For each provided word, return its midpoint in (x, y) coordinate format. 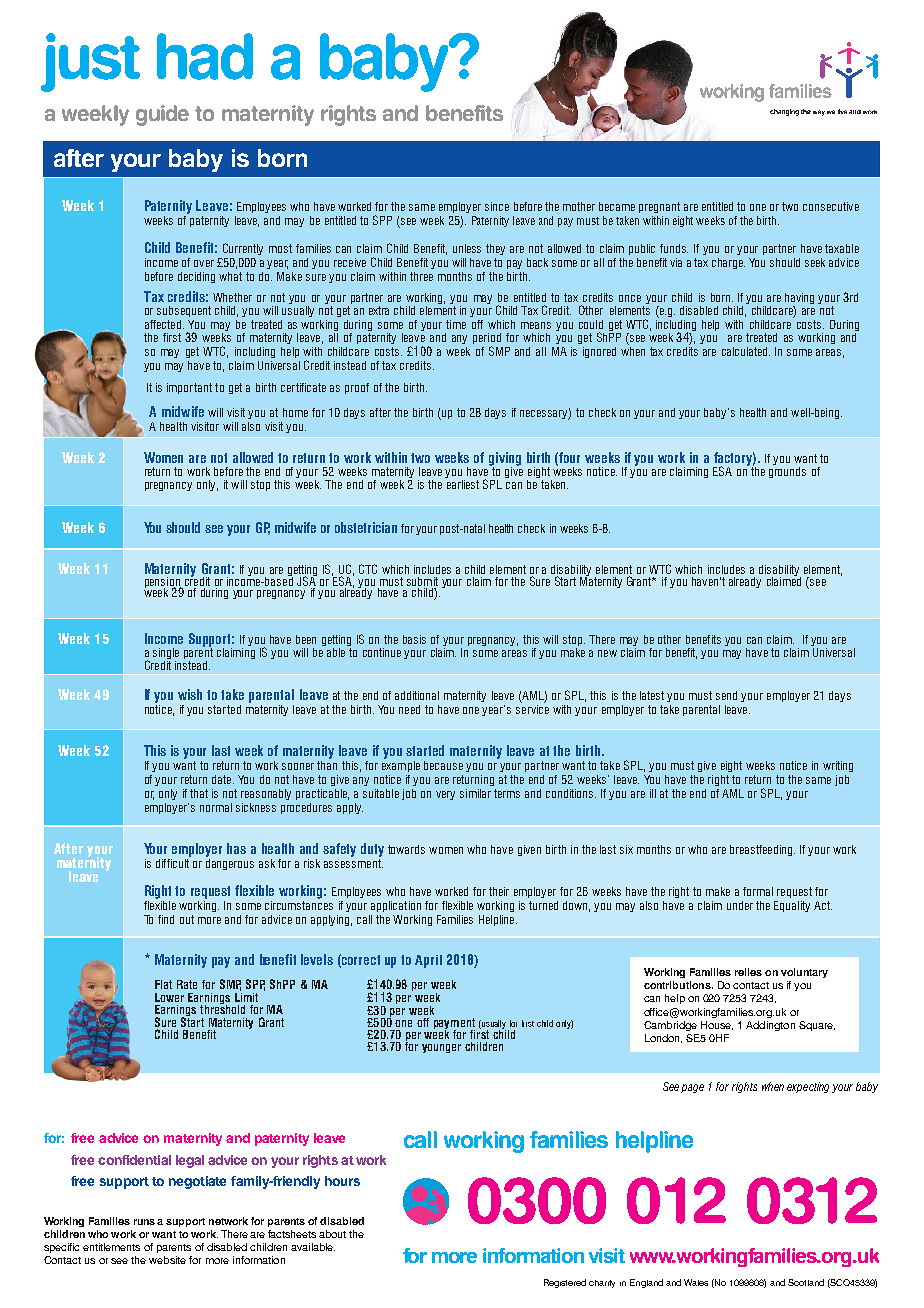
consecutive (831, 206)
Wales (696, 1282)
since (497, 206)
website (167, 1260)
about (332, 1234)
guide (162, 115)
